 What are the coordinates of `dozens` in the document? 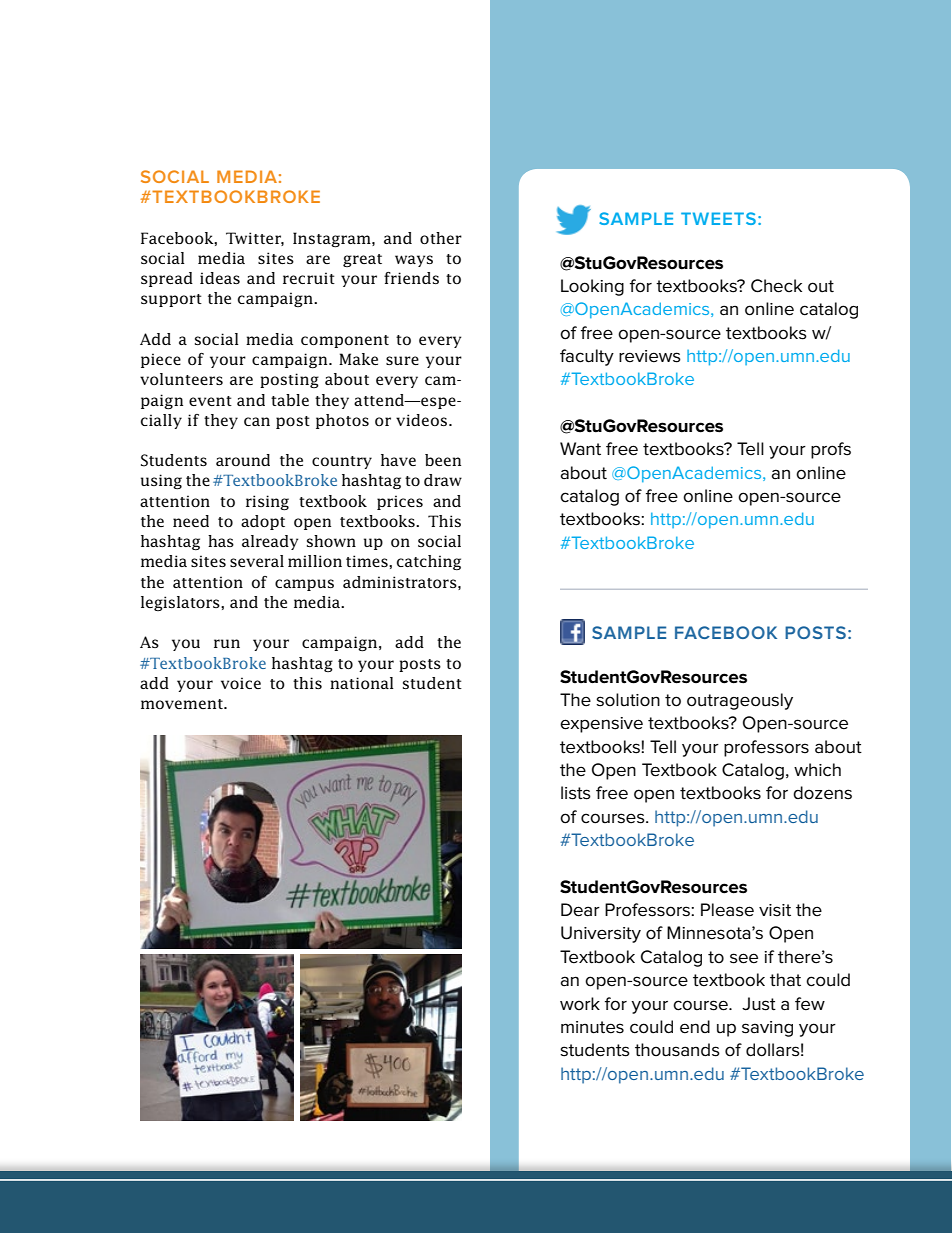 It's located at (822, 793).
